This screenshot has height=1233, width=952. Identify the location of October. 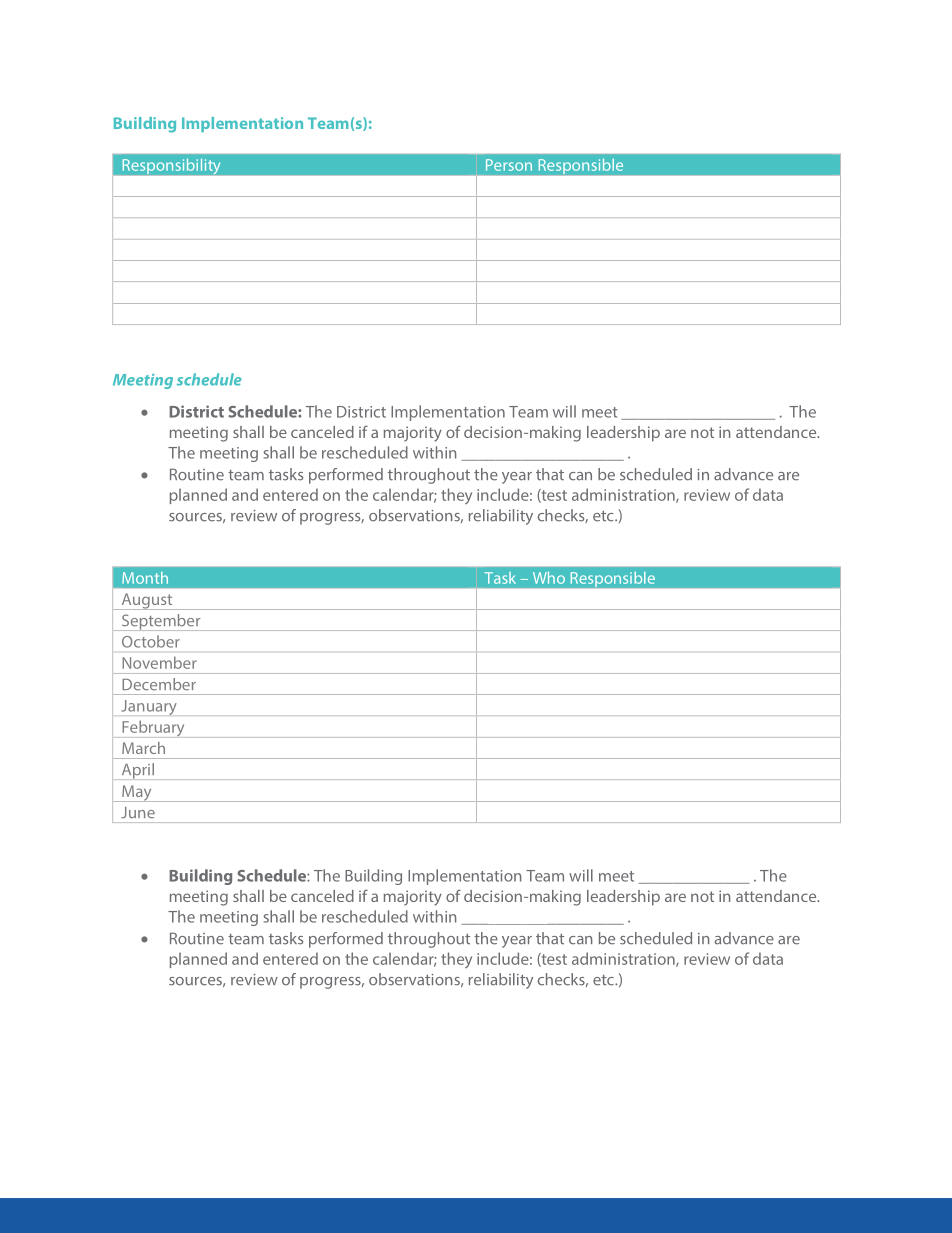
(151, 641).
